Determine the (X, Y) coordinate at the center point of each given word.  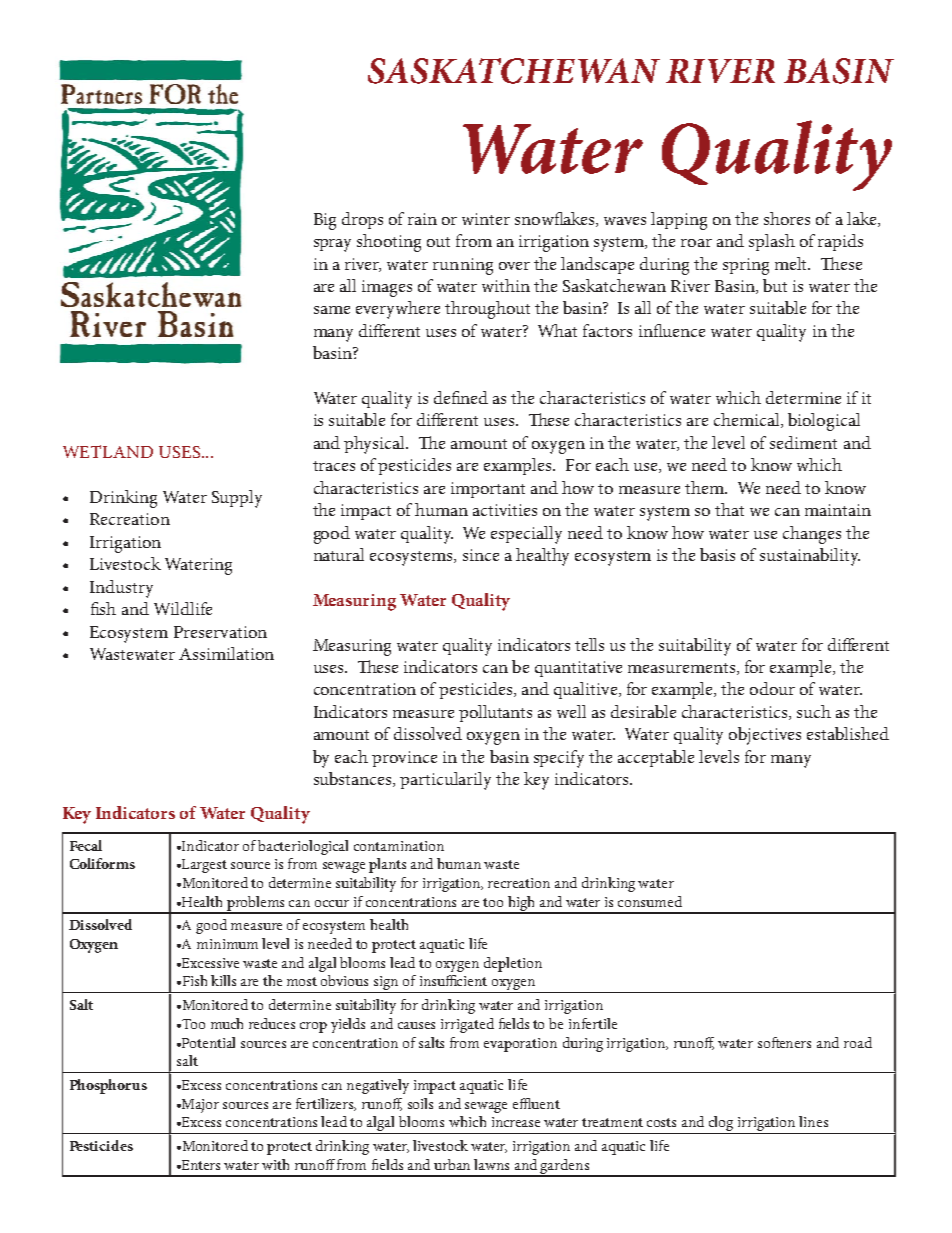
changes (812, 535)
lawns (491, 1164)
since (481, 555)
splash (772, 242)
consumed (650, 901)
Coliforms (102, 863)
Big (325, 221)
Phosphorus (108, 1086)
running (463, 266)
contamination (399, 846)
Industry (121, 589)
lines (813, 1121)
